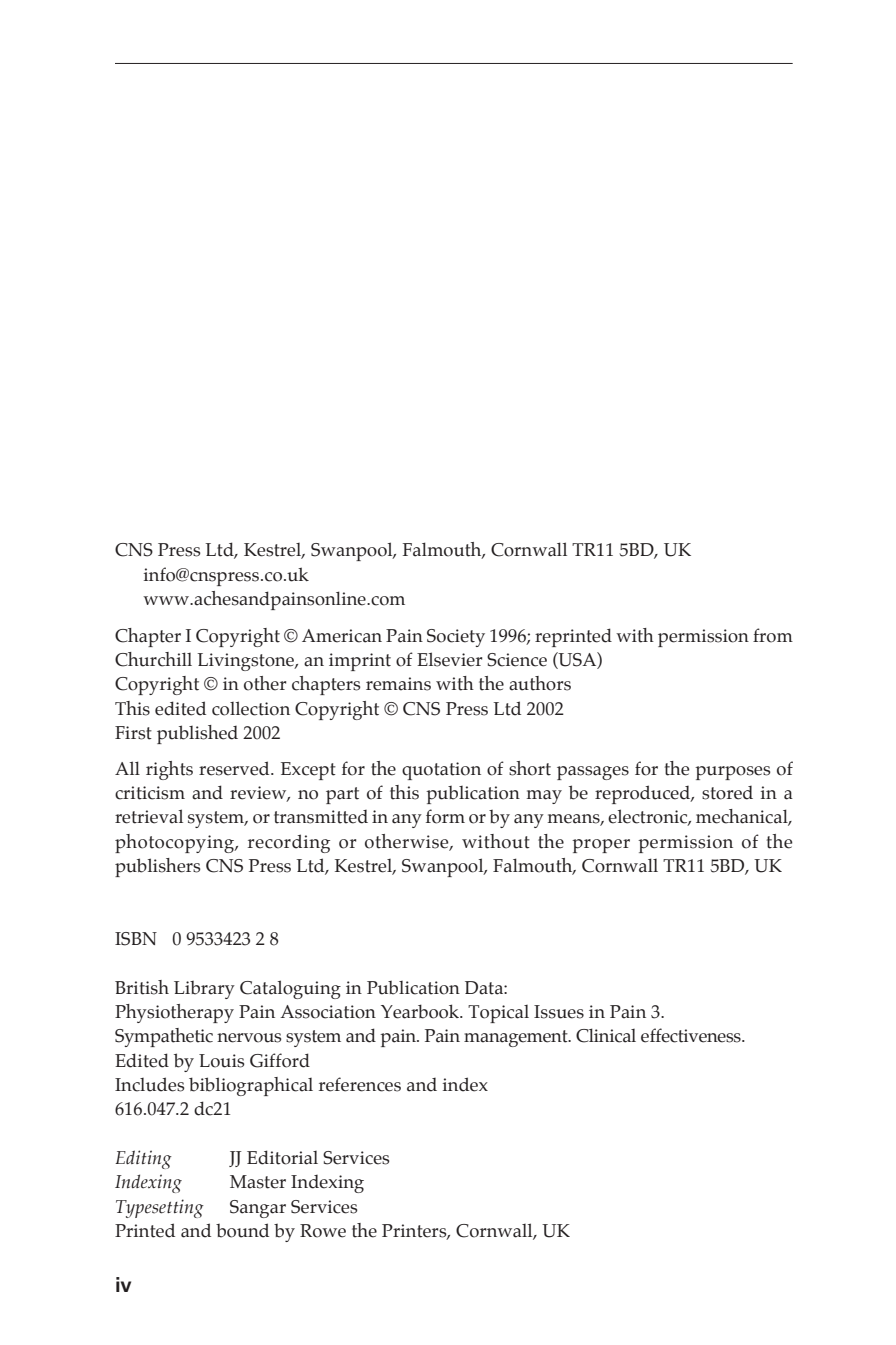 This screenshot has width=896, height=1345. Describe the element at coordinates (136, 939) in the screenshot. I see `ISBN` at that location.
